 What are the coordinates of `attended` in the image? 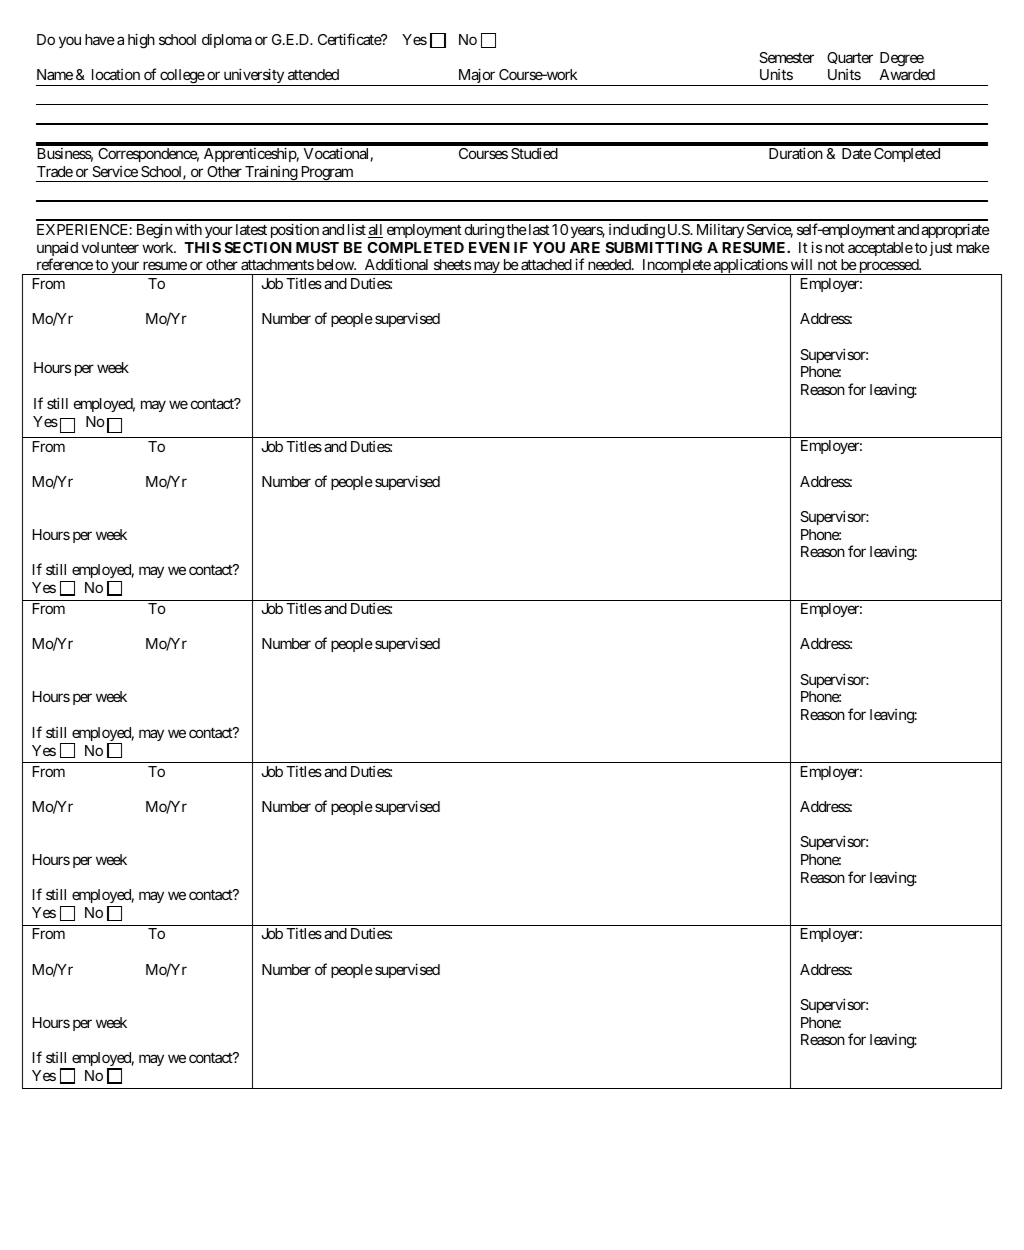 It's located at (313, 74).
